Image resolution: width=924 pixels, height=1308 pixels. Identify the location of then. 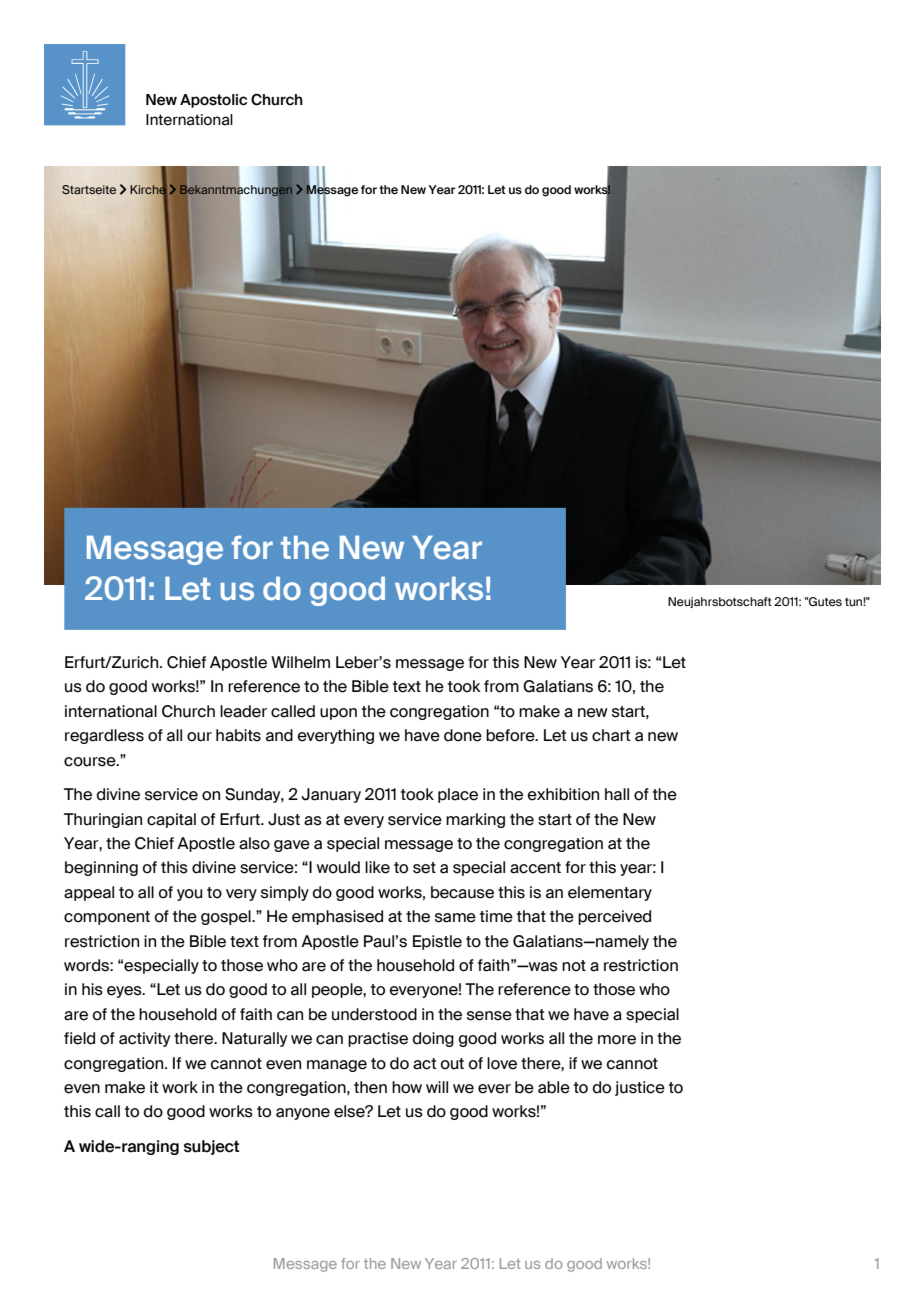
(370, 1087).
